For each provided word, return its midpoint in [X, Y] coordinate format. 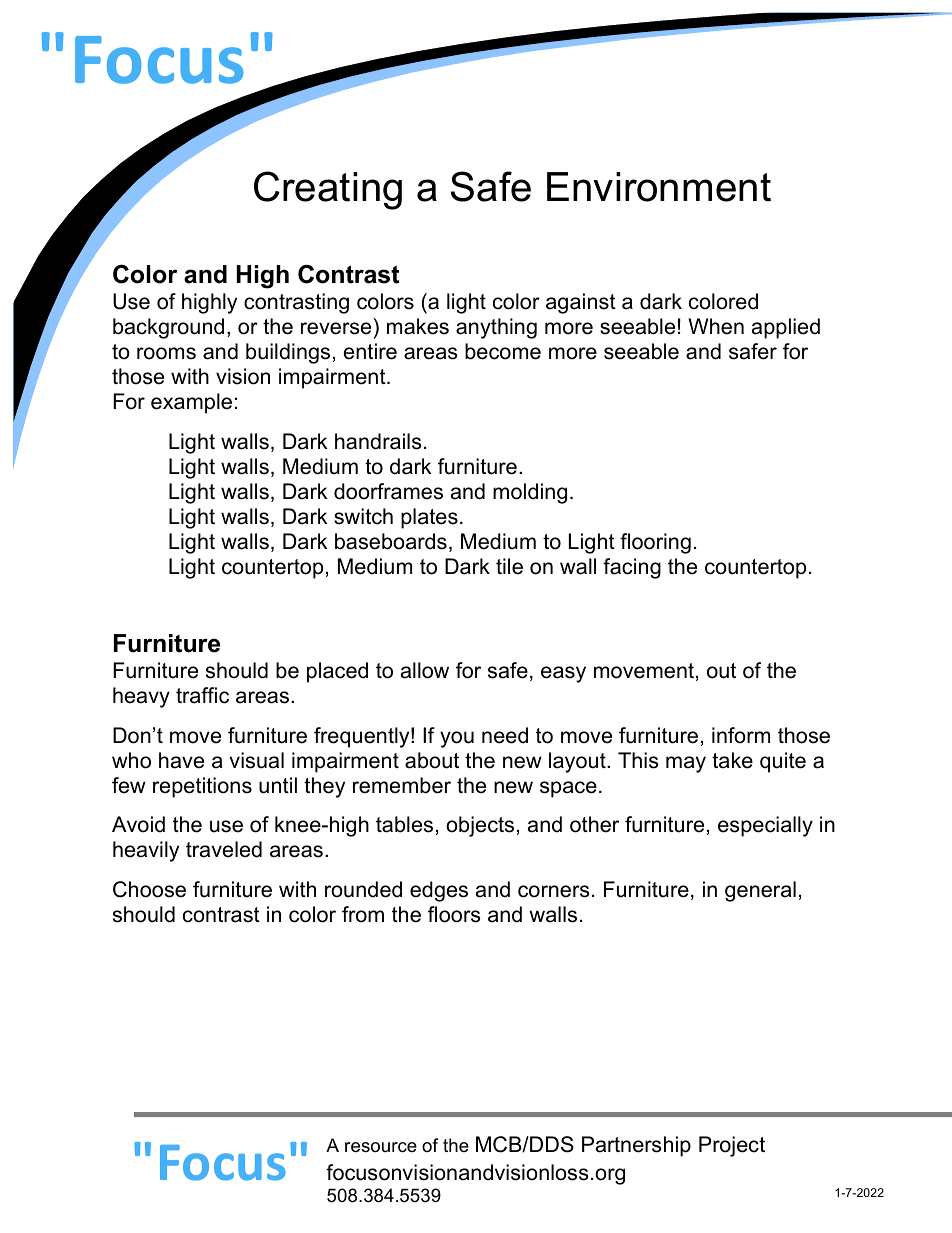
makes [418, 326]
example [191, 403]
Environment [659, 187]
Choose [149, 889]
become [503, 351]
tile [509, 566]
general [760, 891]
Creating [328, 190]
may [686, 764]
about [432, 760]
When [716, 326]
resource [381, 1147]
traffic [202, 695]
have [181, 760]
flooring [655, 543]
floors [454, 914]
